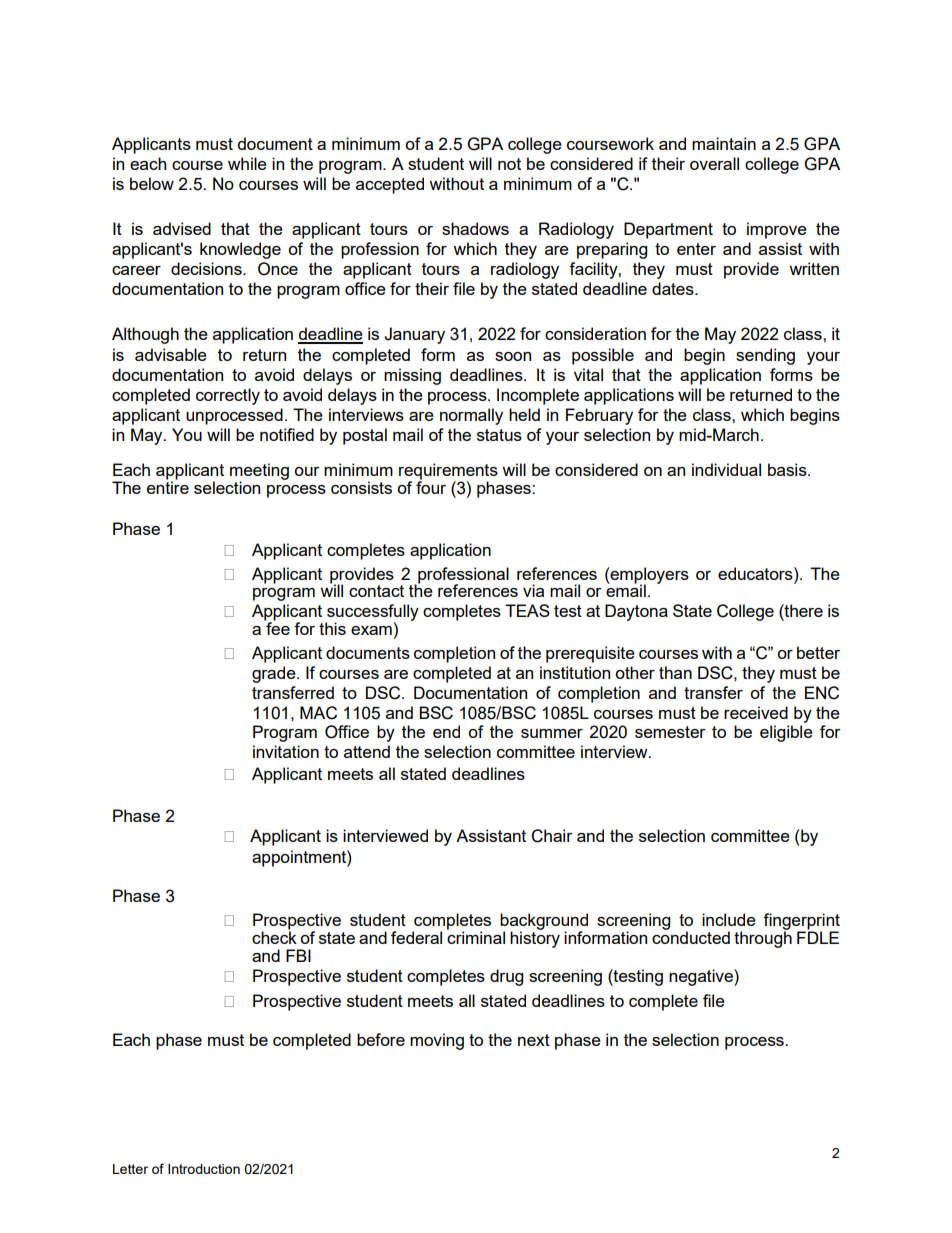 The width and height of the image is (952, 1233). What do you see at coordinates (702, 977) in the image?
I see `negative` at bounding box center [702, 977].
